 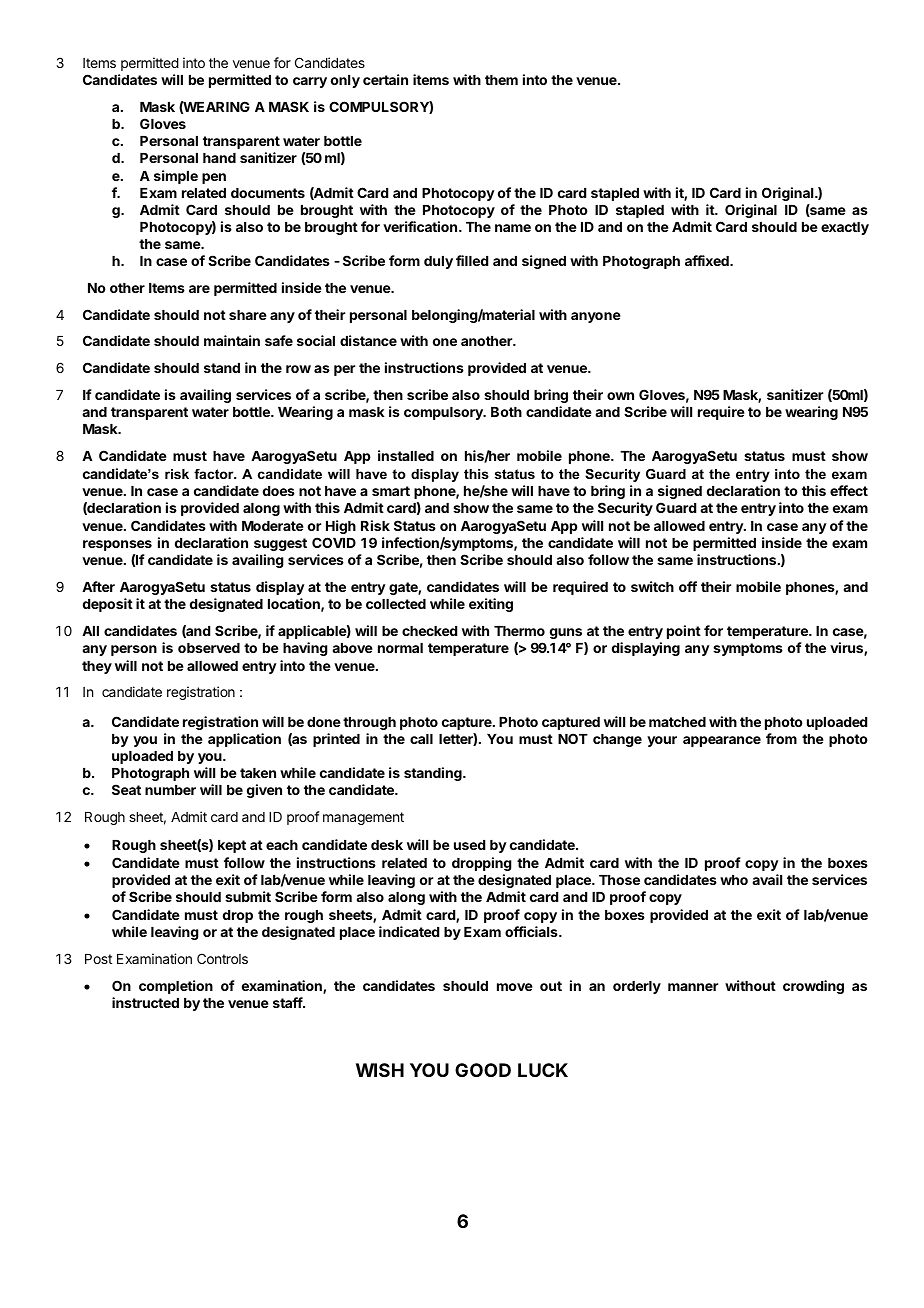 What do you see at coordinates (652, 586) in the page?
I see `switch` at bounding box center [652, 586].
